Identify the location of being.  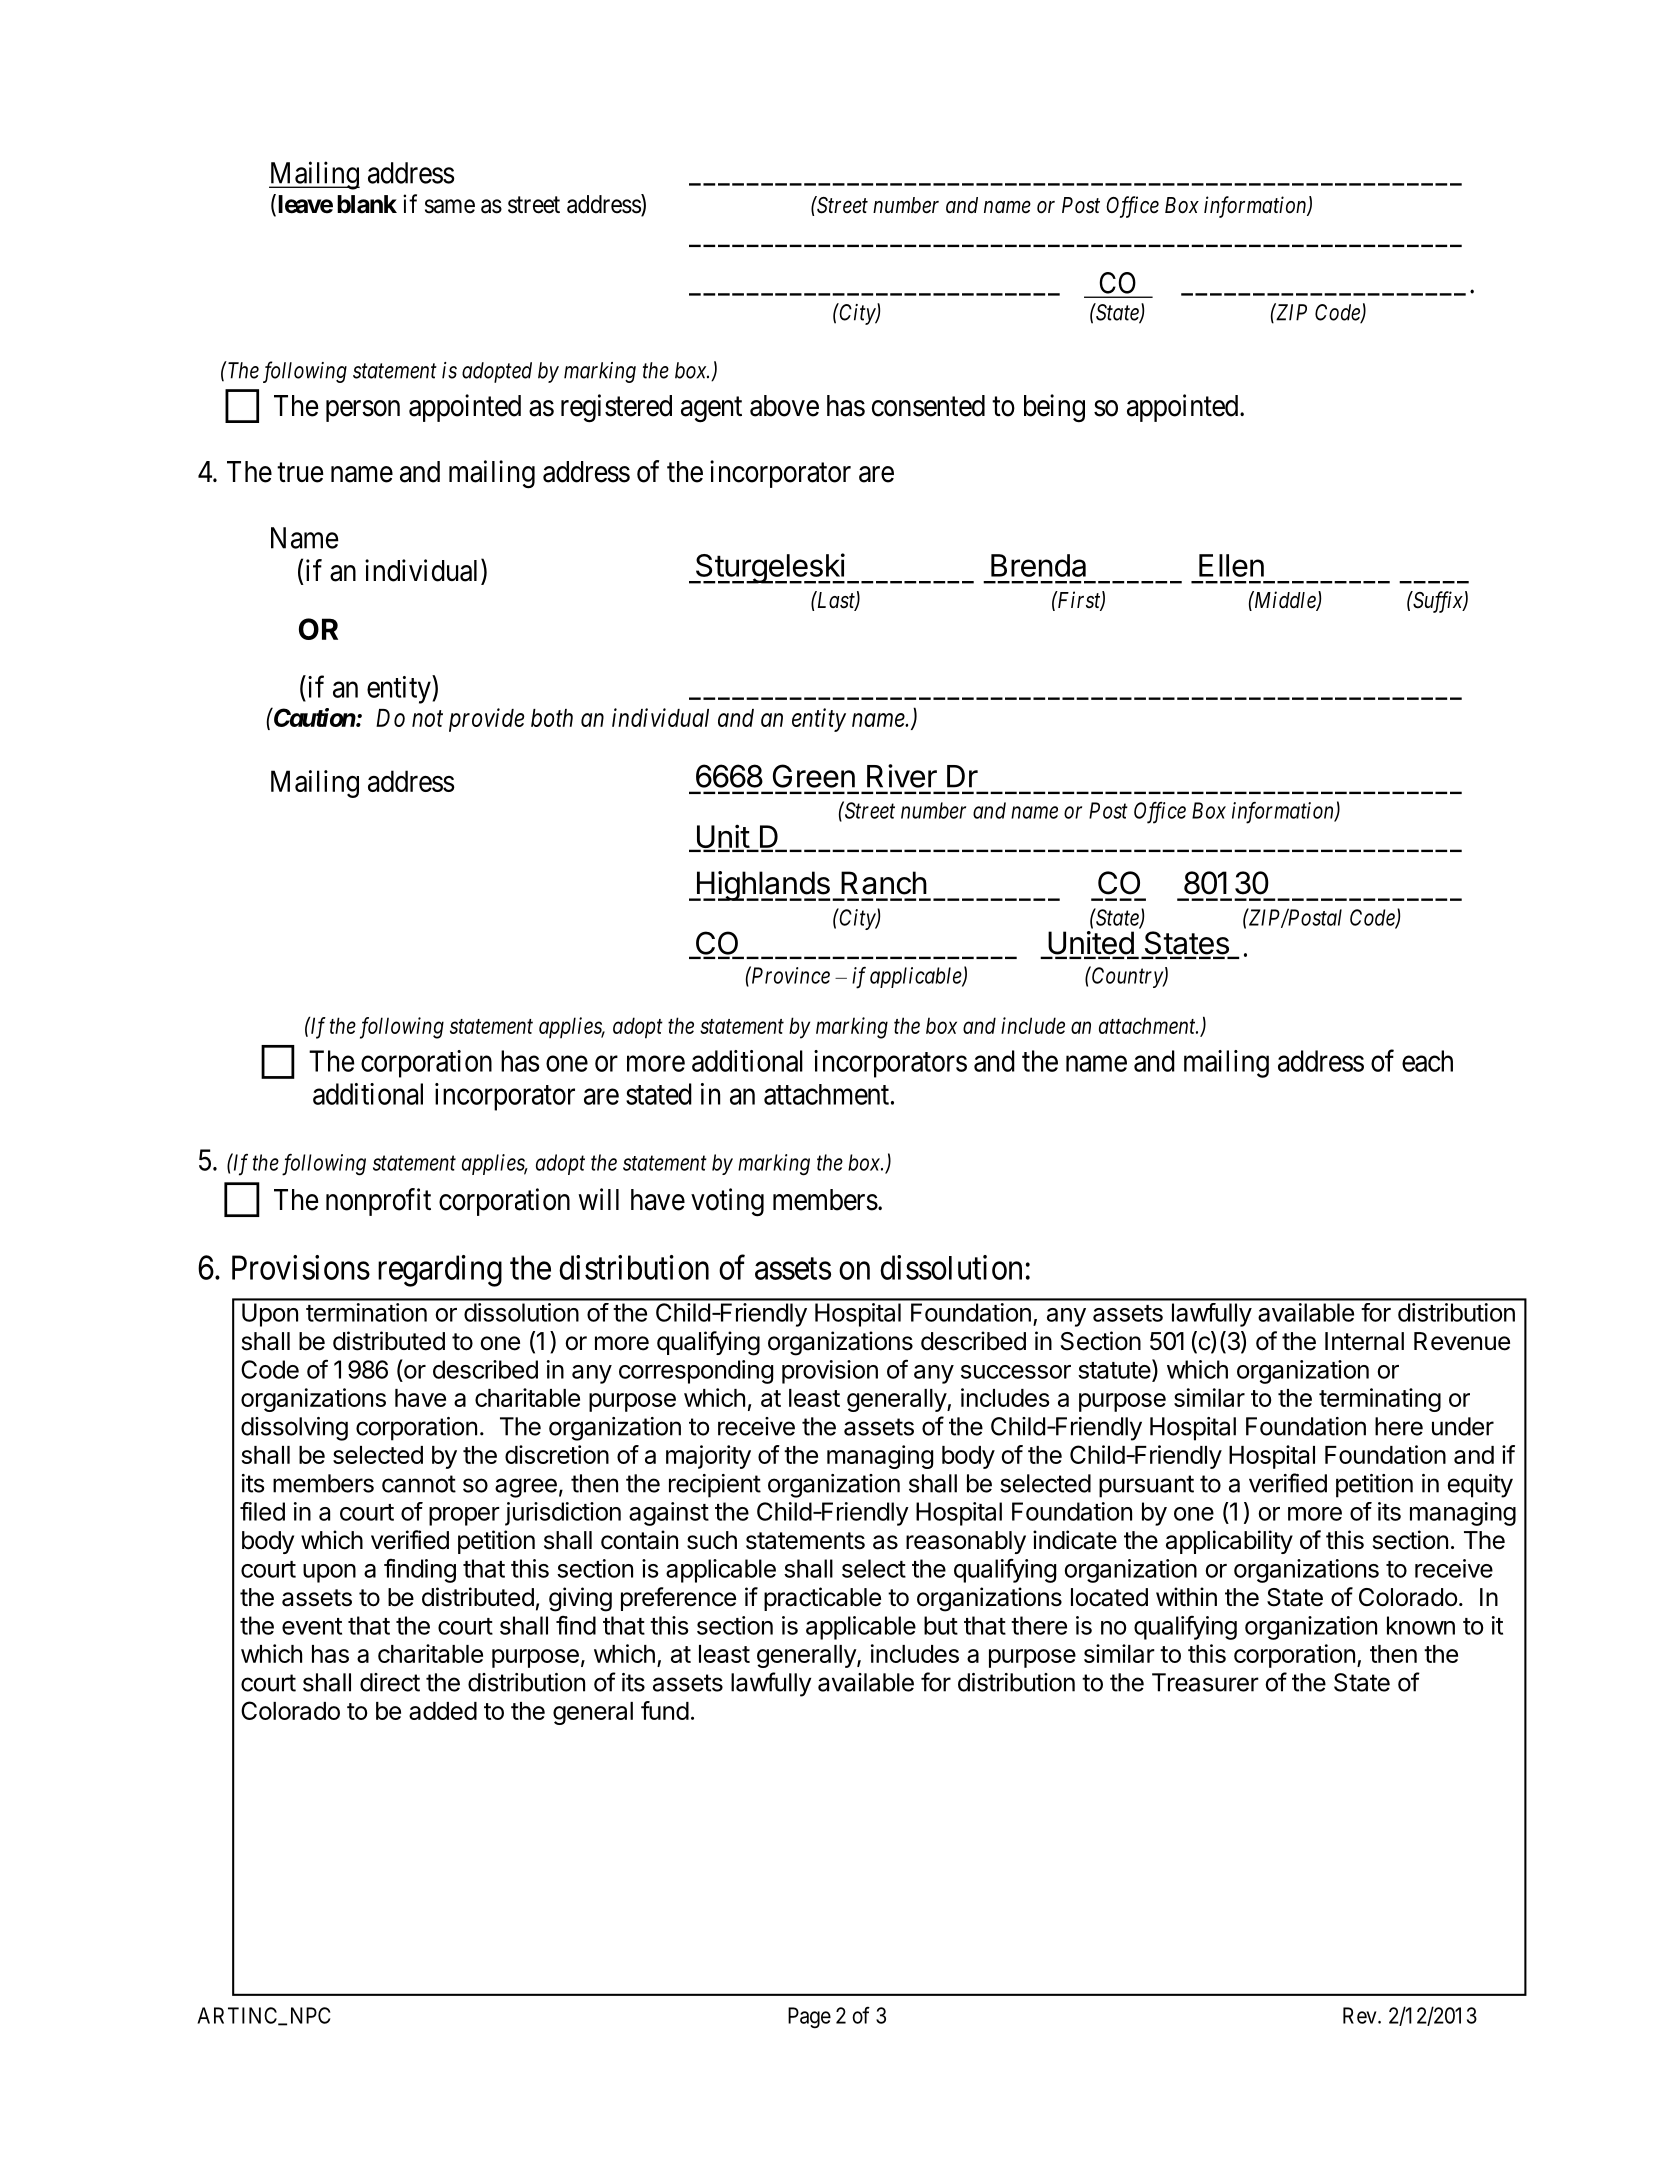
(1054, 408).
